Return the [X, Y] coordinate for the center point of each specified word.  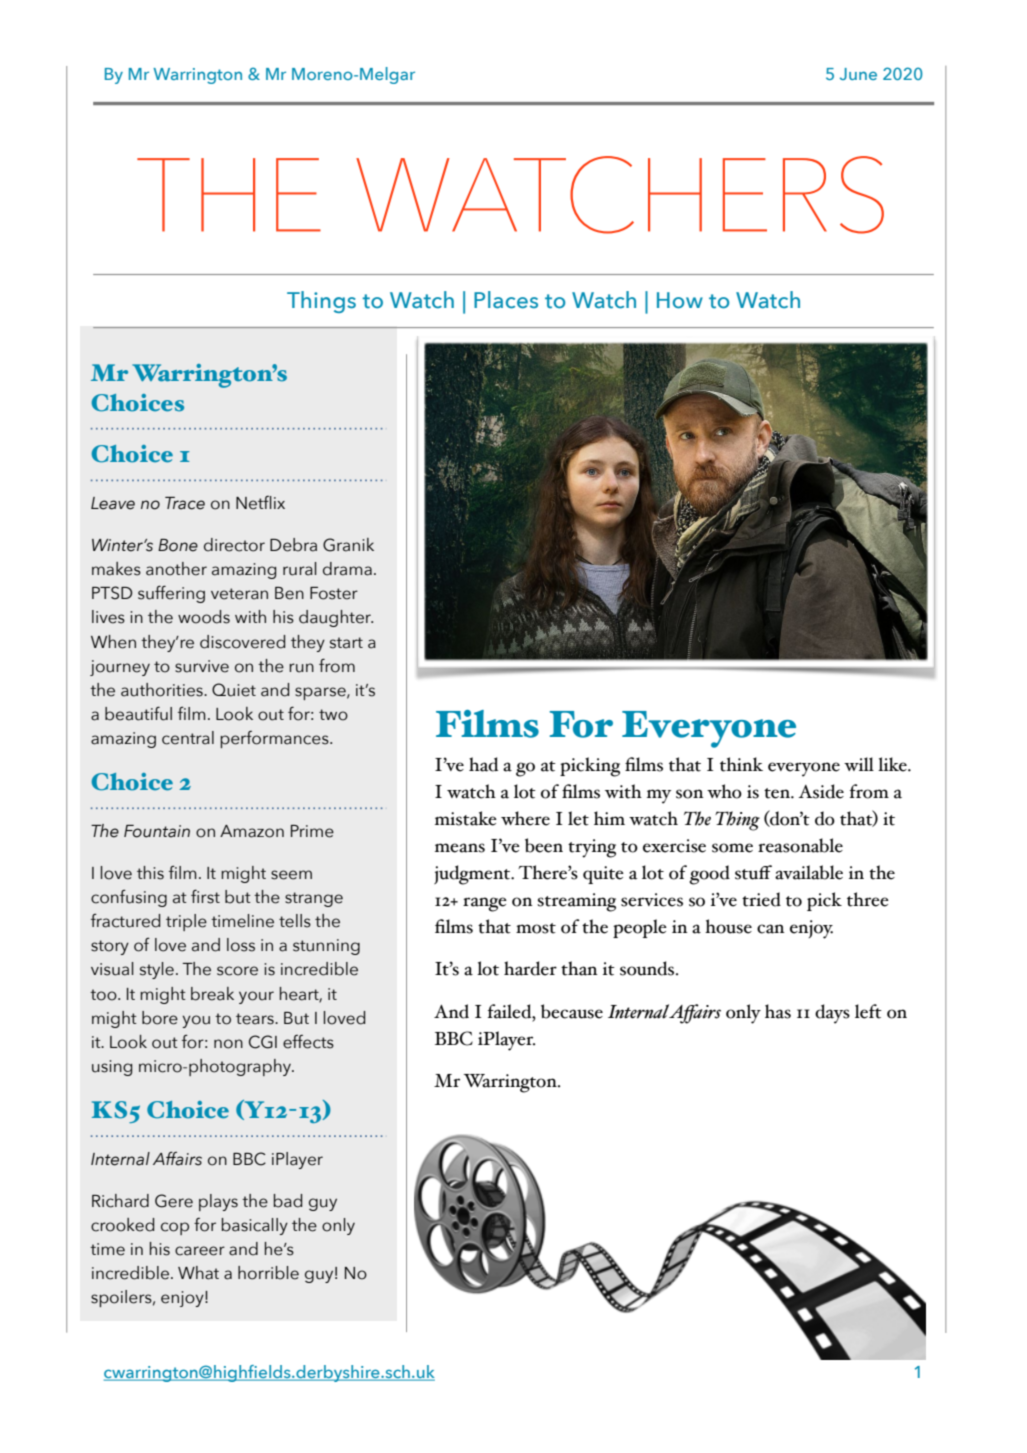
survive [202, 666]
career [200, 1251]
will [859, 764]
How [680, 300]
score [237, 971]
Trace [185, 503]
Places [506, 300]
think [741, 764]
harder [530, 968]
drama [347, 569]
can [771, 929]
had [483, 764]
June [858, 74]
